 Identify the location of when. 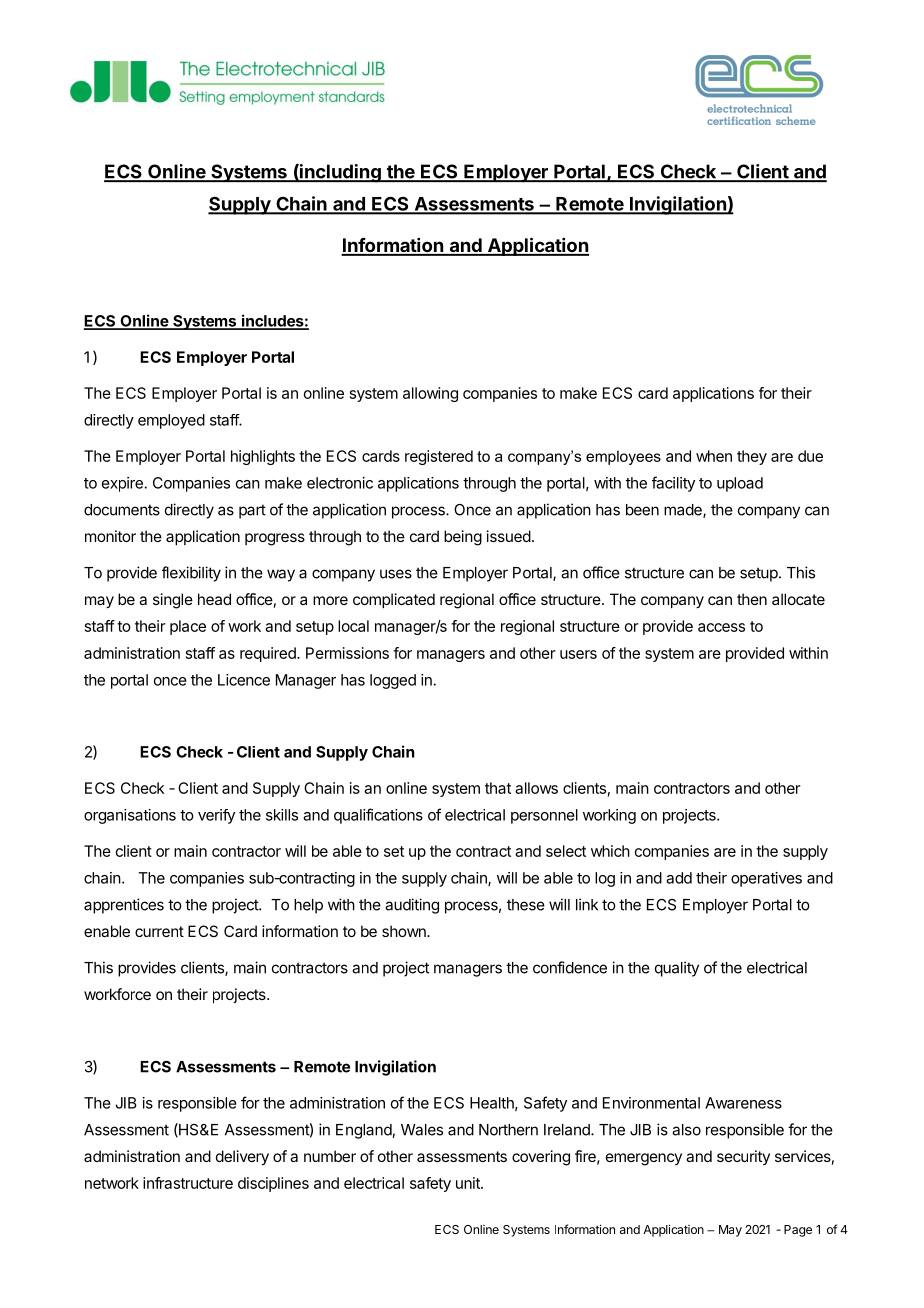
(714, 456).
